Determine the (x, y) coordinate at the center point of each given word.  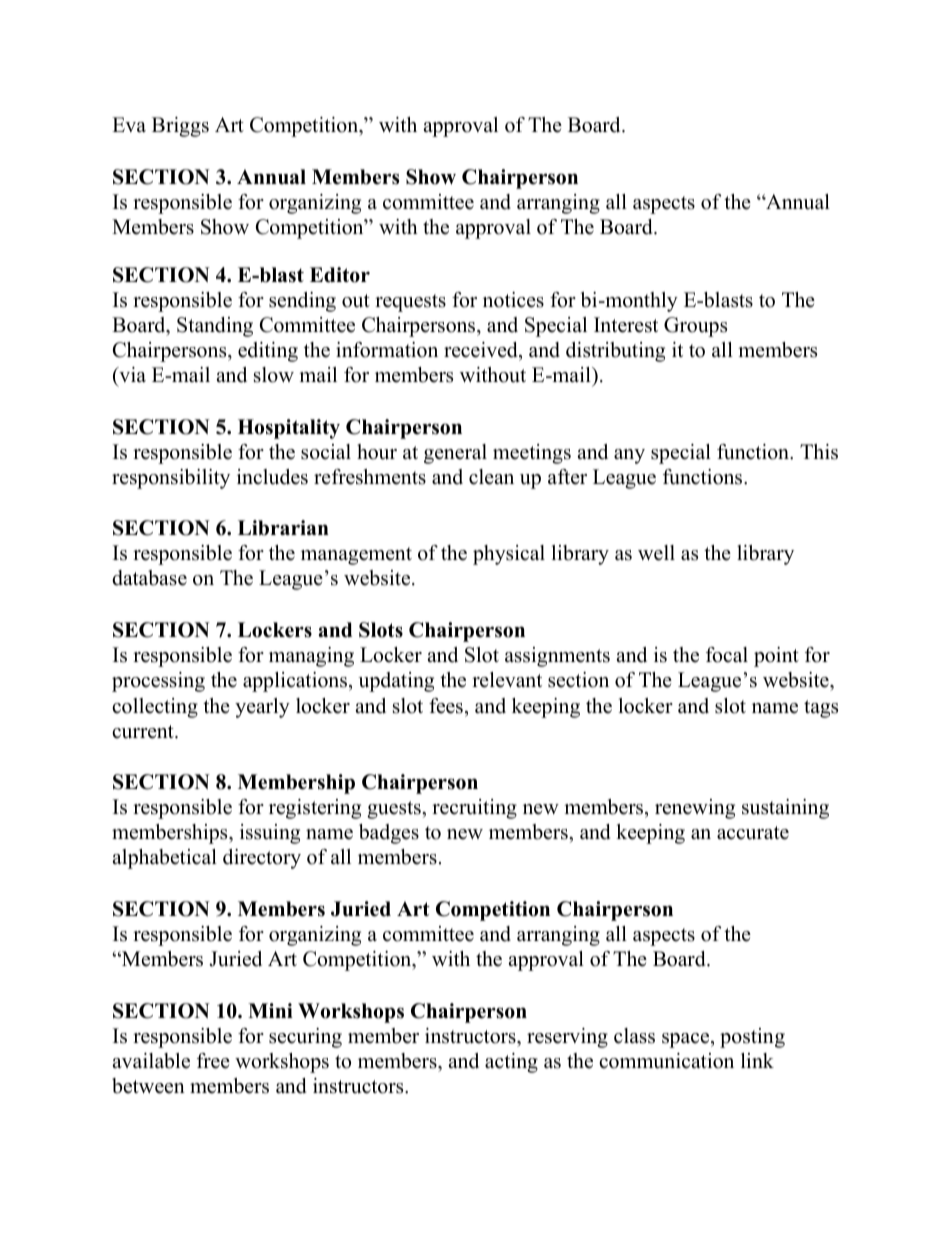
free (213, 1061)
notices (513, 300)
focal (727, 655)
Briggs (180, 127)
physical (509, 555)
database (149, 578)
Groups (695, 327)
